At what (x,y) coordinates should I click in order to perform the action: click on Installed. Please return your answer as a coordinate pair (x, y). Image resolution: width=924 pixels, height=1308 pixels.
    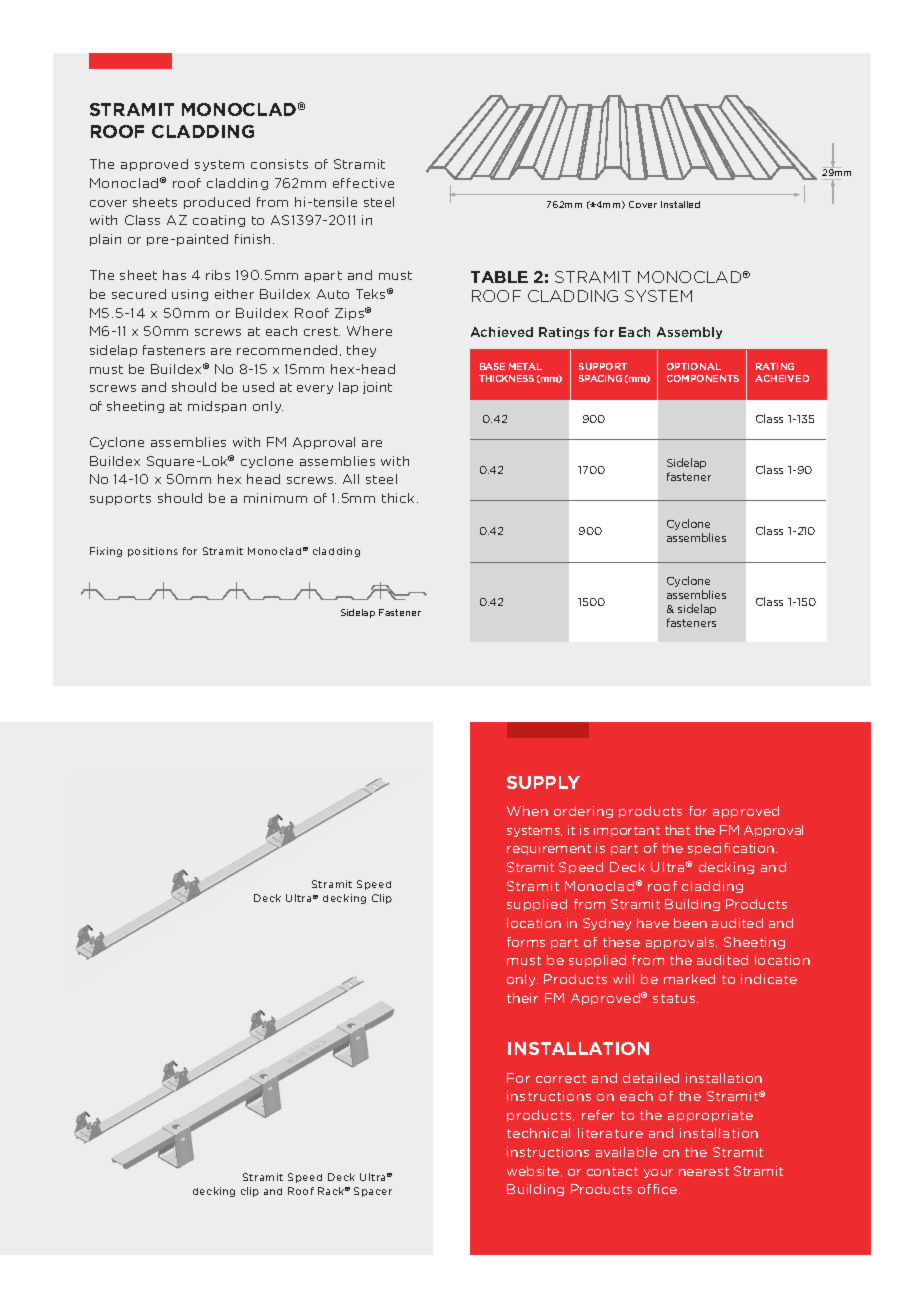
    Looking at the image, I should click on (680, 204).
